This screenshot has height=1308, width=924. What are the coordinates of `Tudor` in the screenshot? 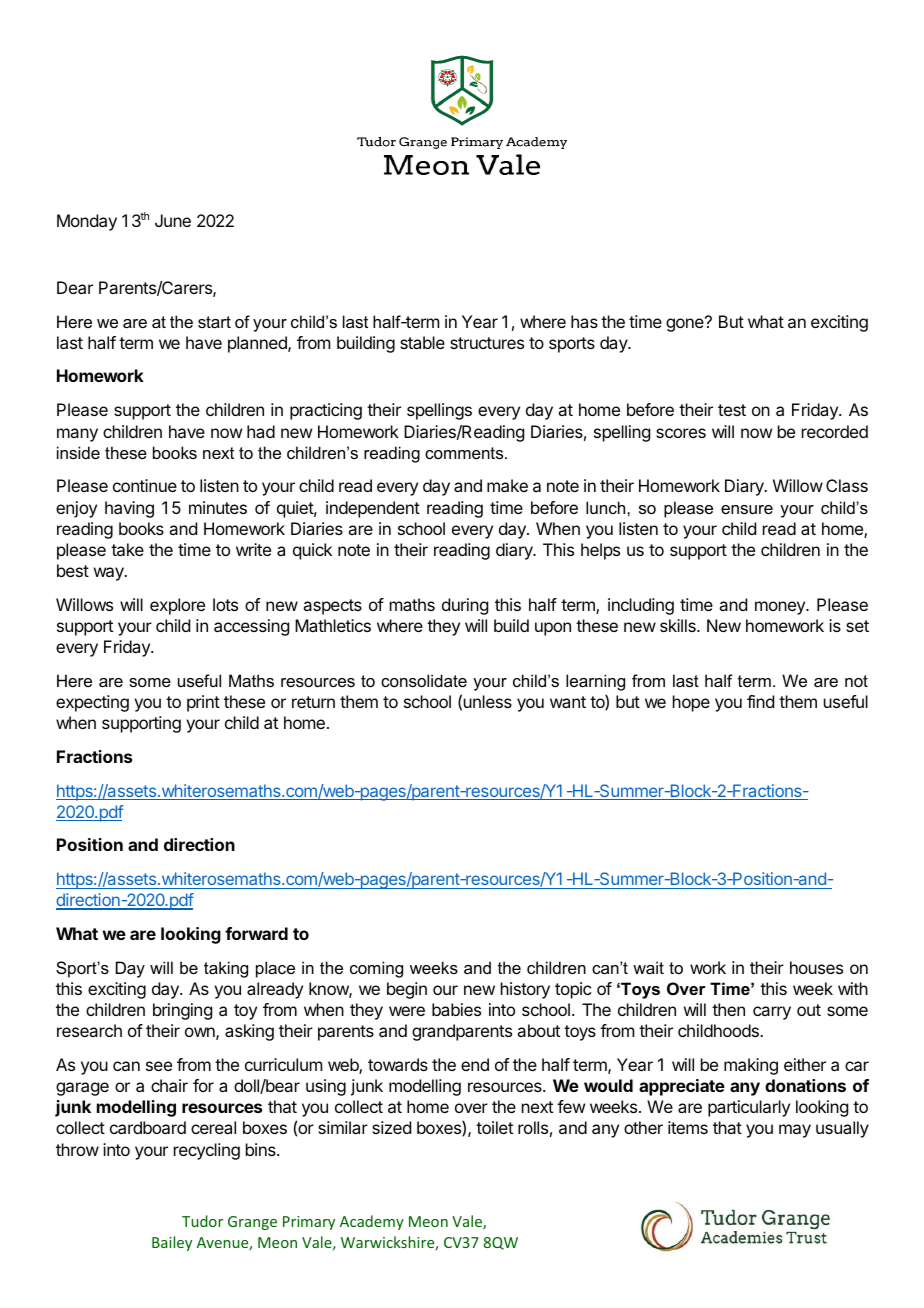 It's located at (202, 1221).
